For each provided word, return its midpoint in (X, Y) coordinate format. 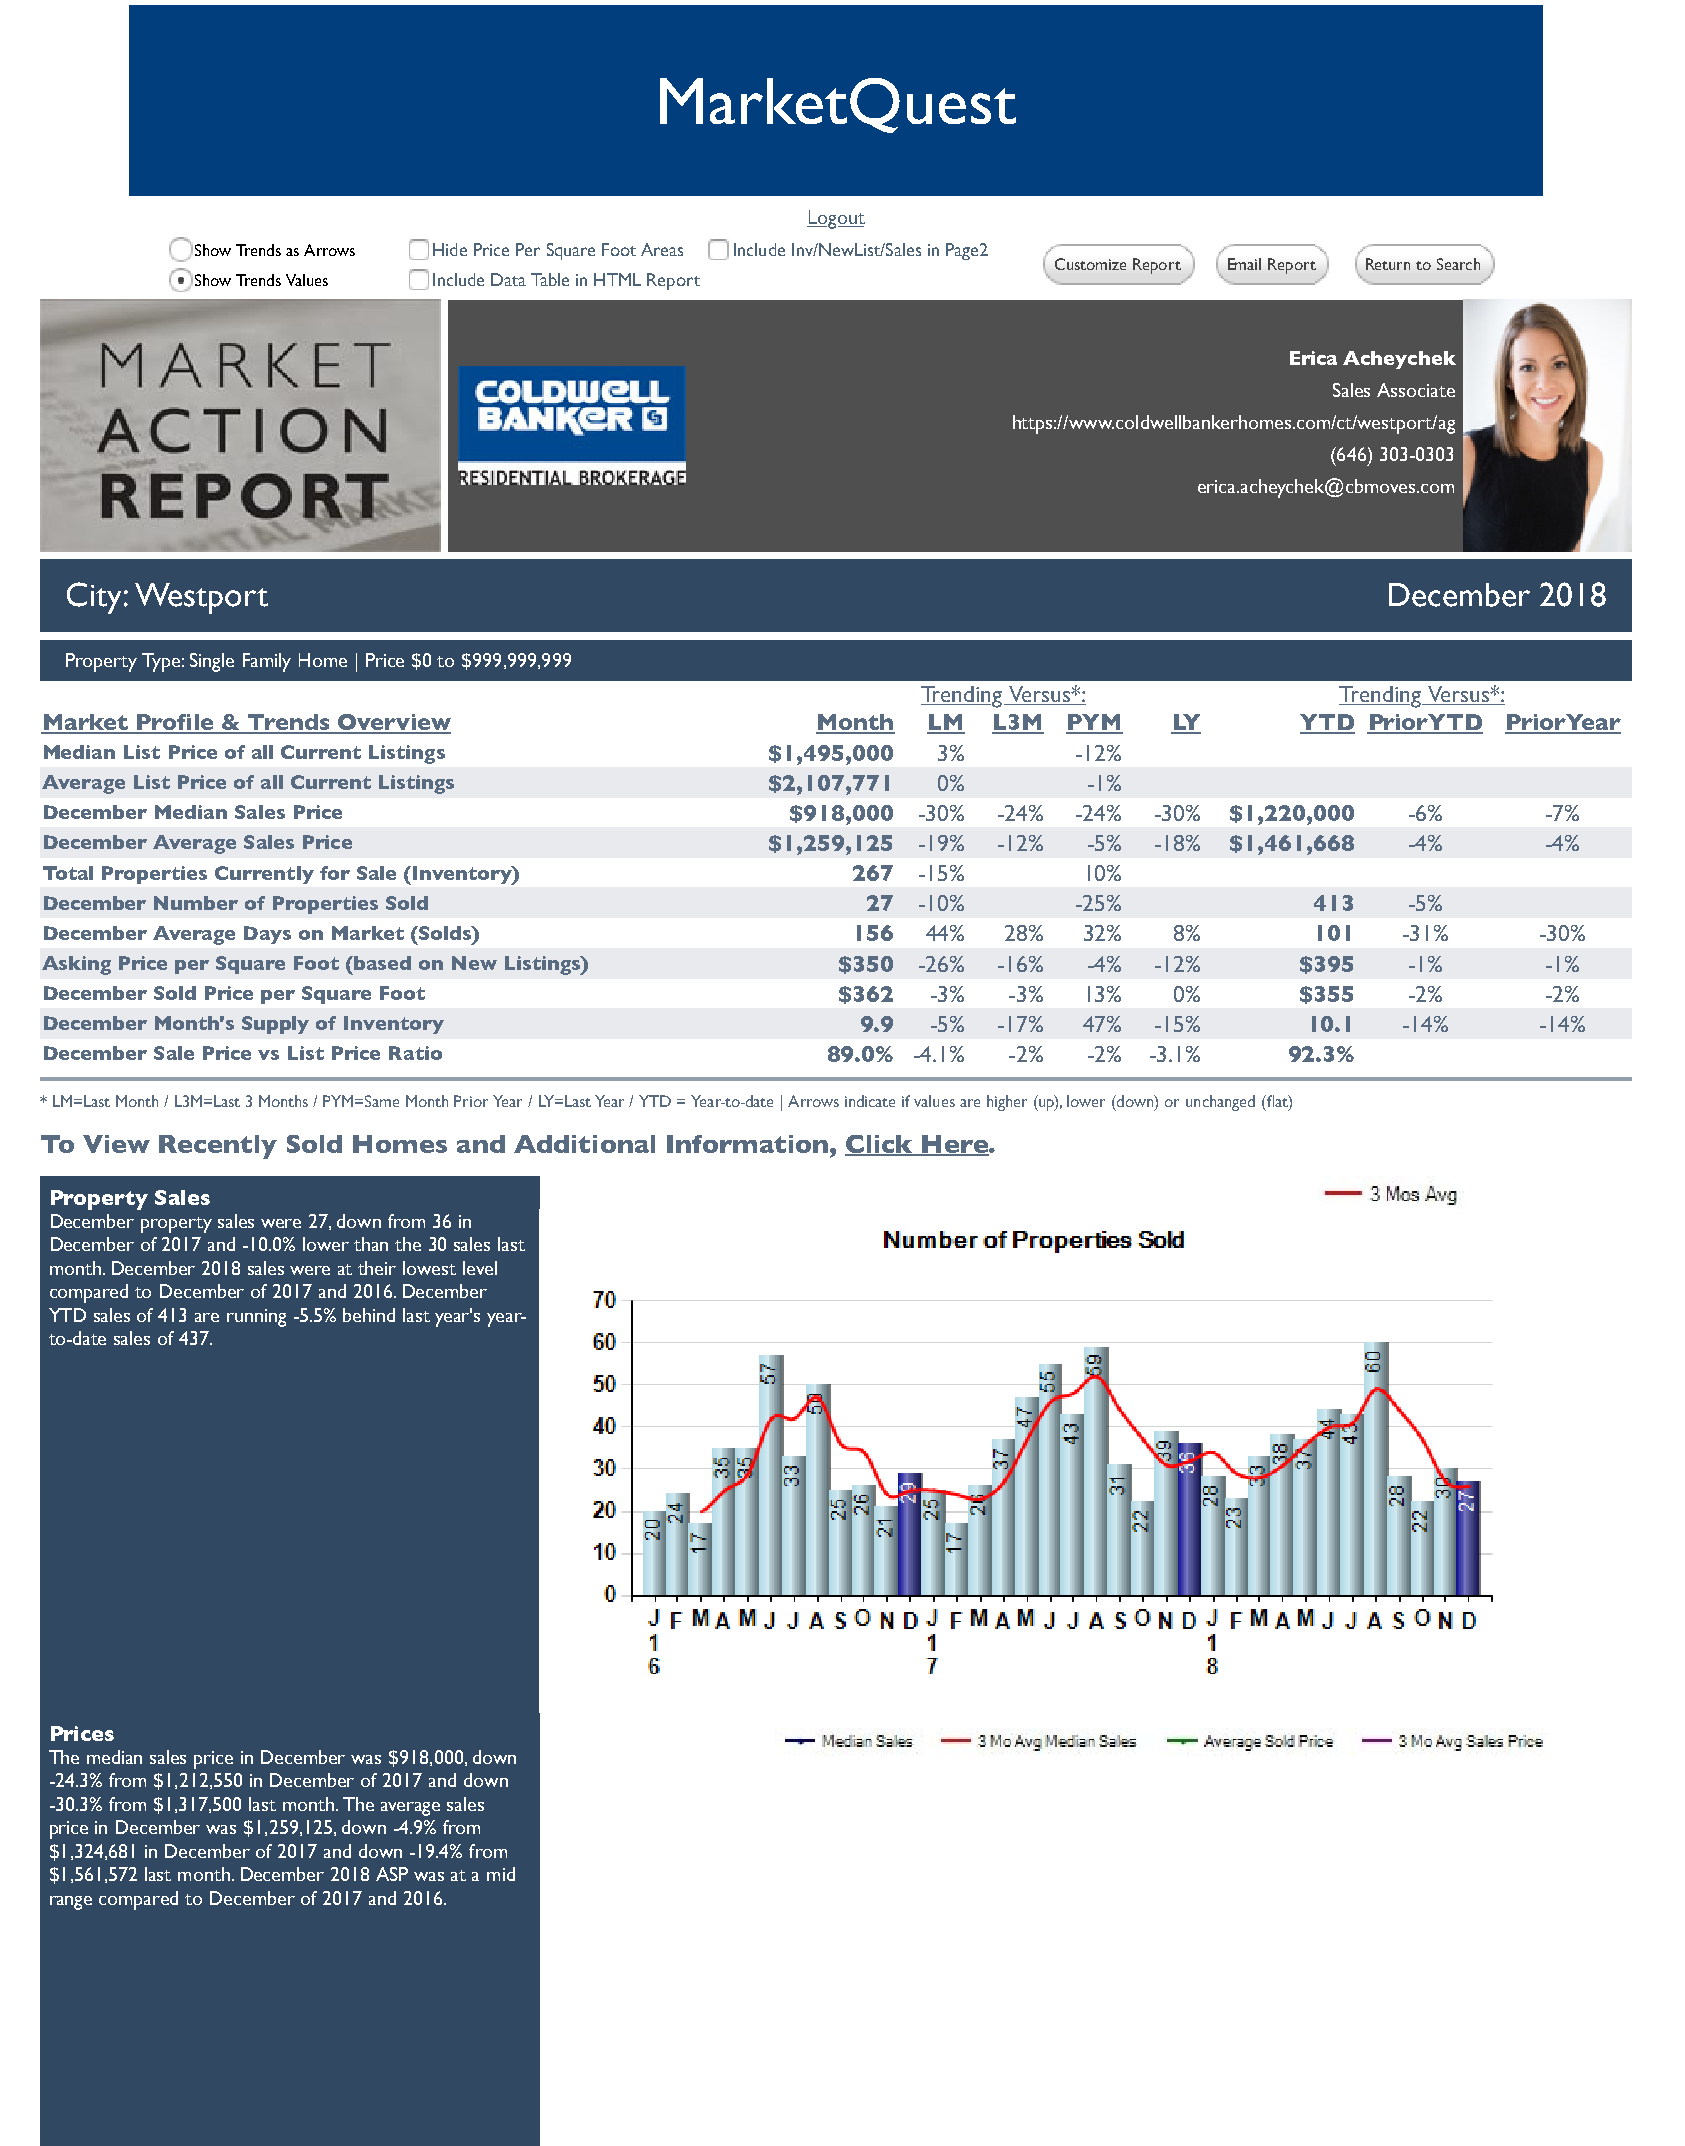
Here (955, 1145)
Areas (662, 249)
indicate (870, 1101)
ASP (392, 1874)
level (480, 1268)
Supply (275, 1025)
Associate (1416, 390)
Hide (450, 249)
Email (1244, 264)
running (256, 1318)
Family (267, 662)
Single (212, 662)
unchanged (1220, 1103)
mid (501, 1874)
